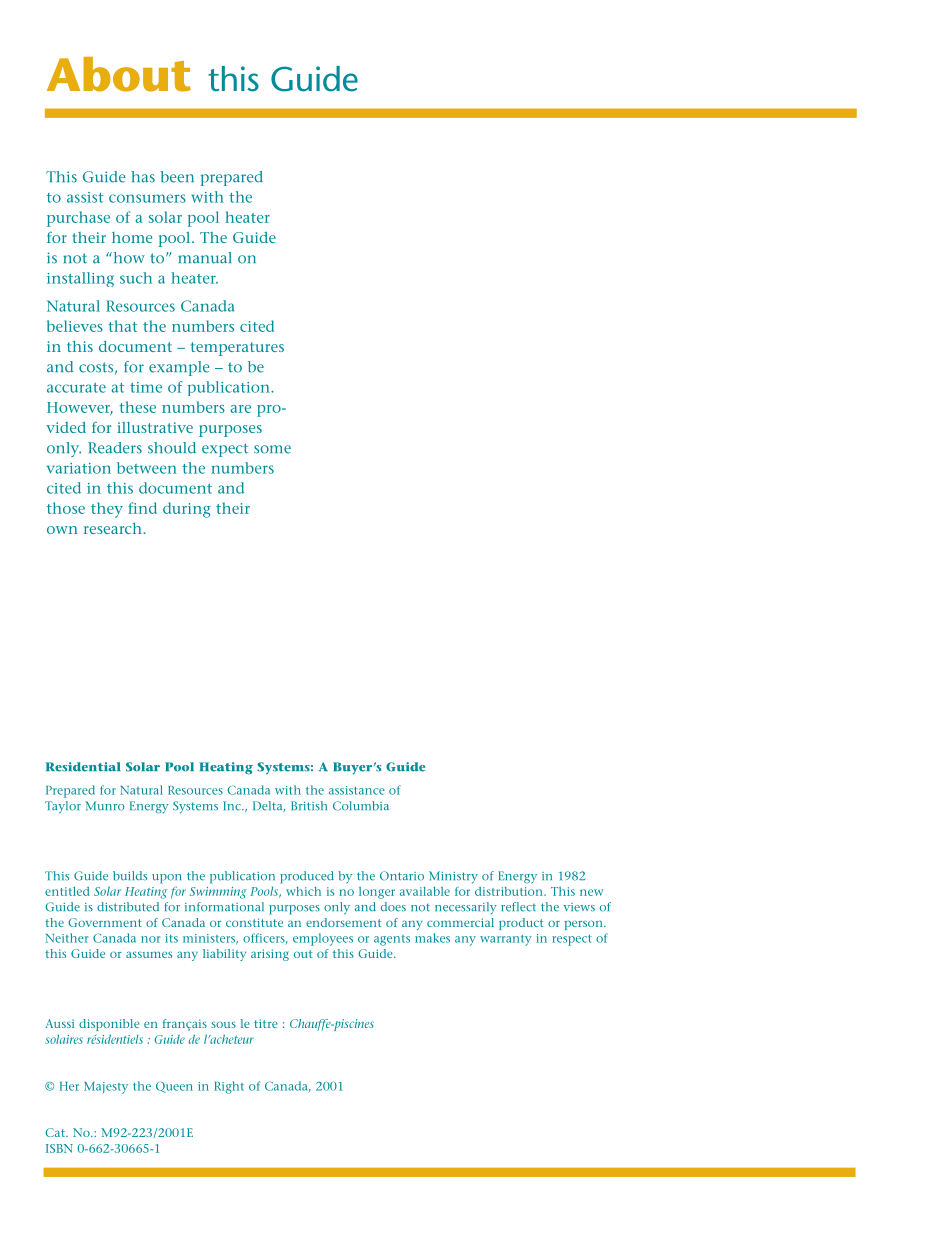  Describe the element at coordinates (177, 177) in the screenshot. I see `been` at that location.
